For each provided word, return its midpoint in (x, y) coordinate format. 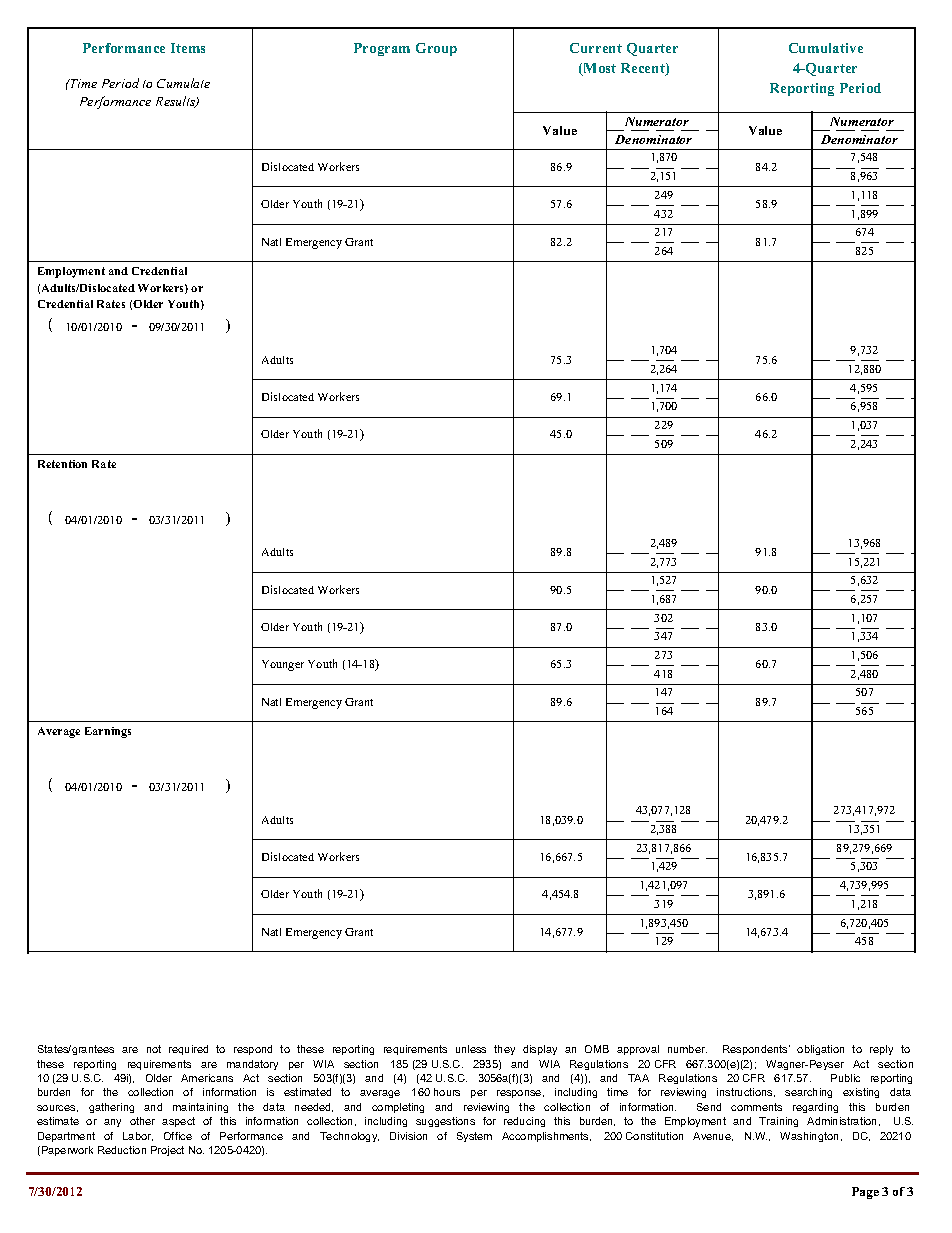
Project (167, 1151)
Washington (809, 1137)
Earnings (108, 732)
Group (436, 49)
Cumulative (826, 48)
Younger (283, 665)
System (474, 1137)
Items (188, 48)
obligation (820, 1050)
